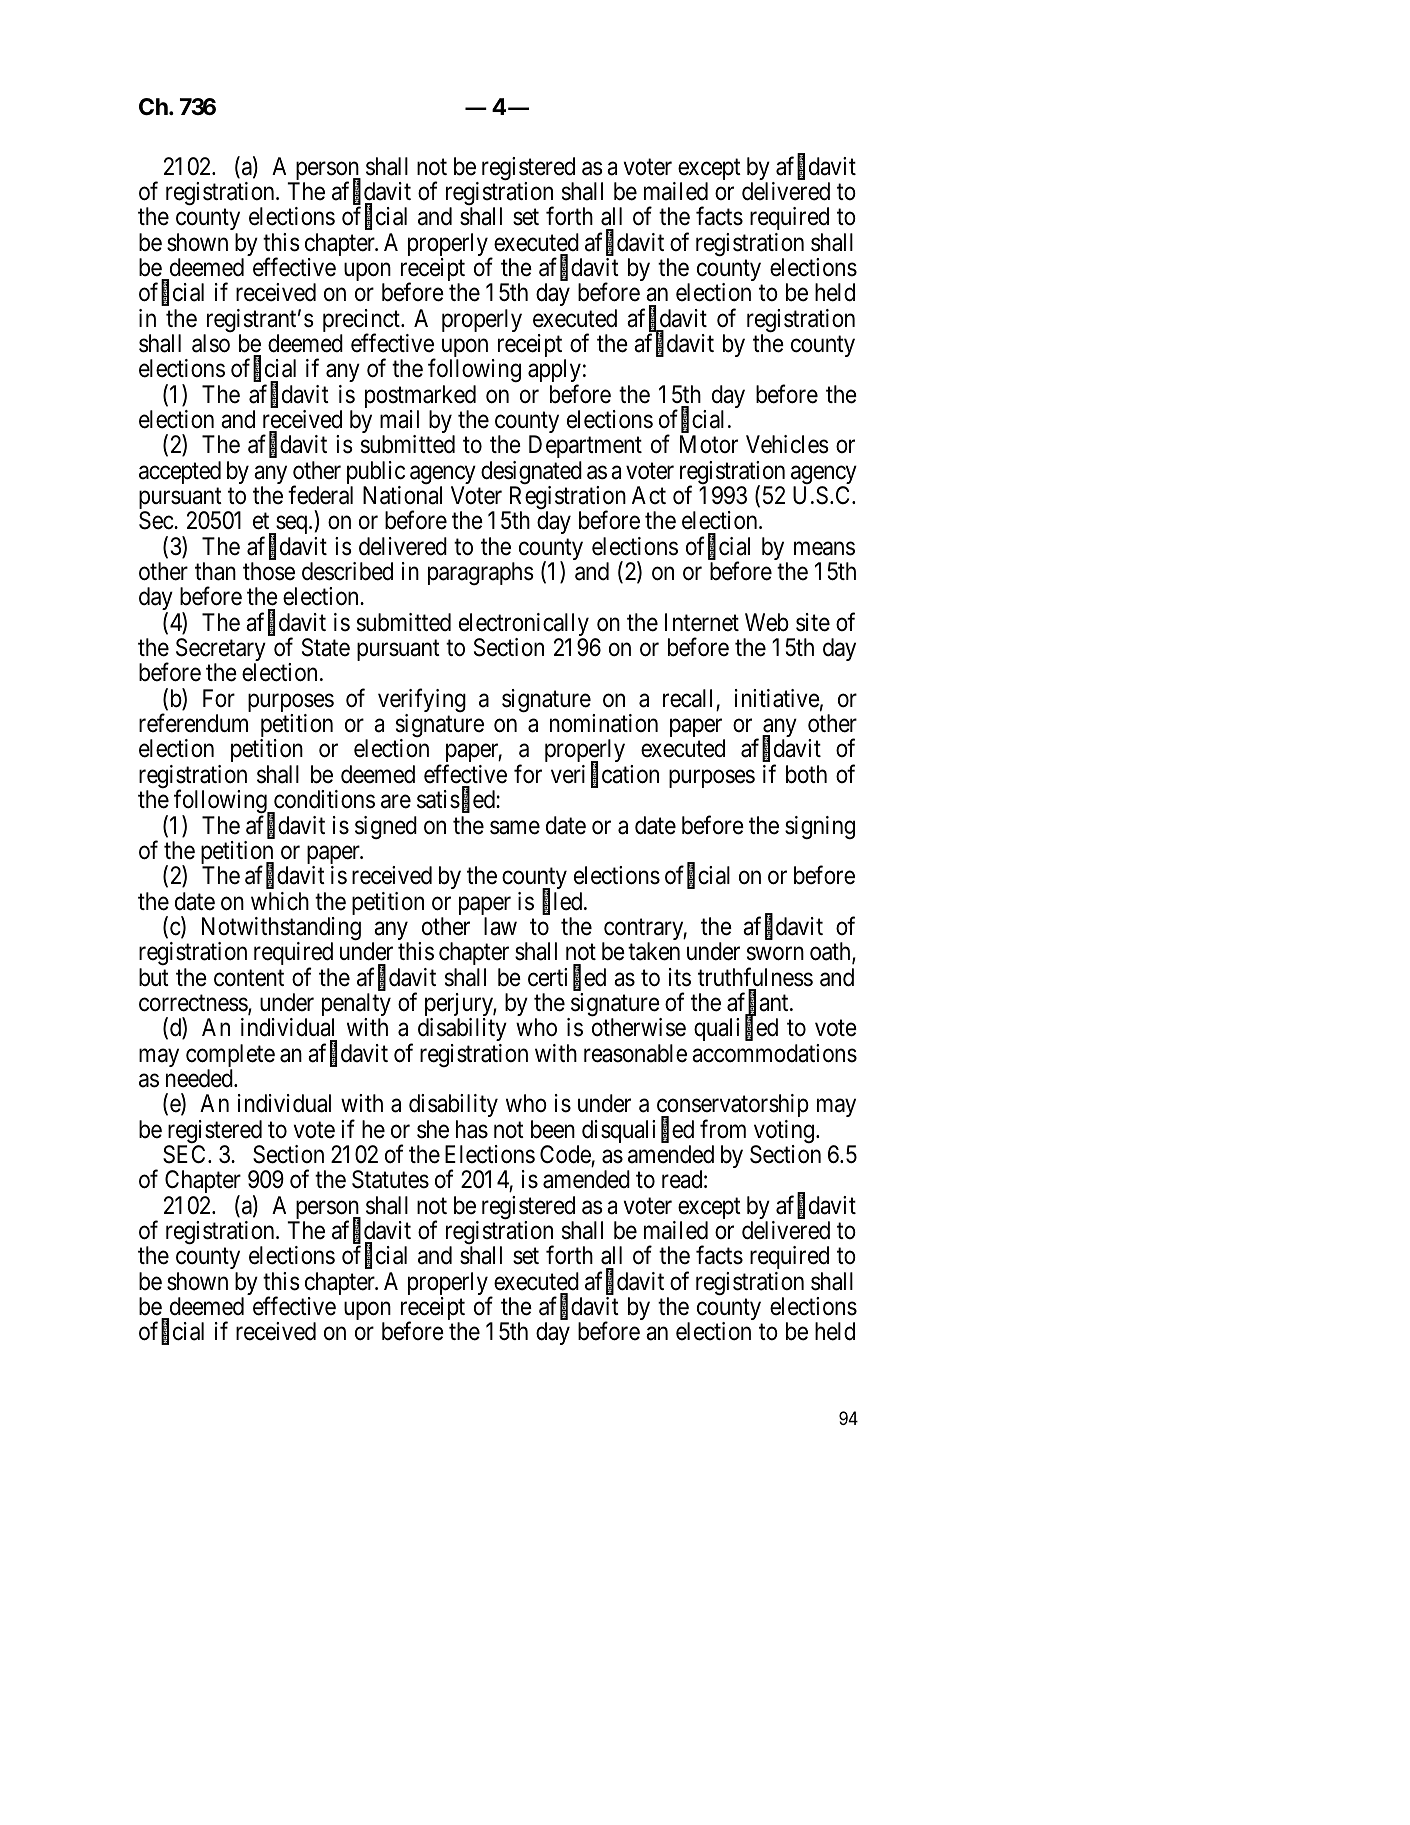 The height and width of the page is (1825, 1410). What do you see at coordinates (824, 549) in the page?
I see `means` at bounding box center [824, 549].
